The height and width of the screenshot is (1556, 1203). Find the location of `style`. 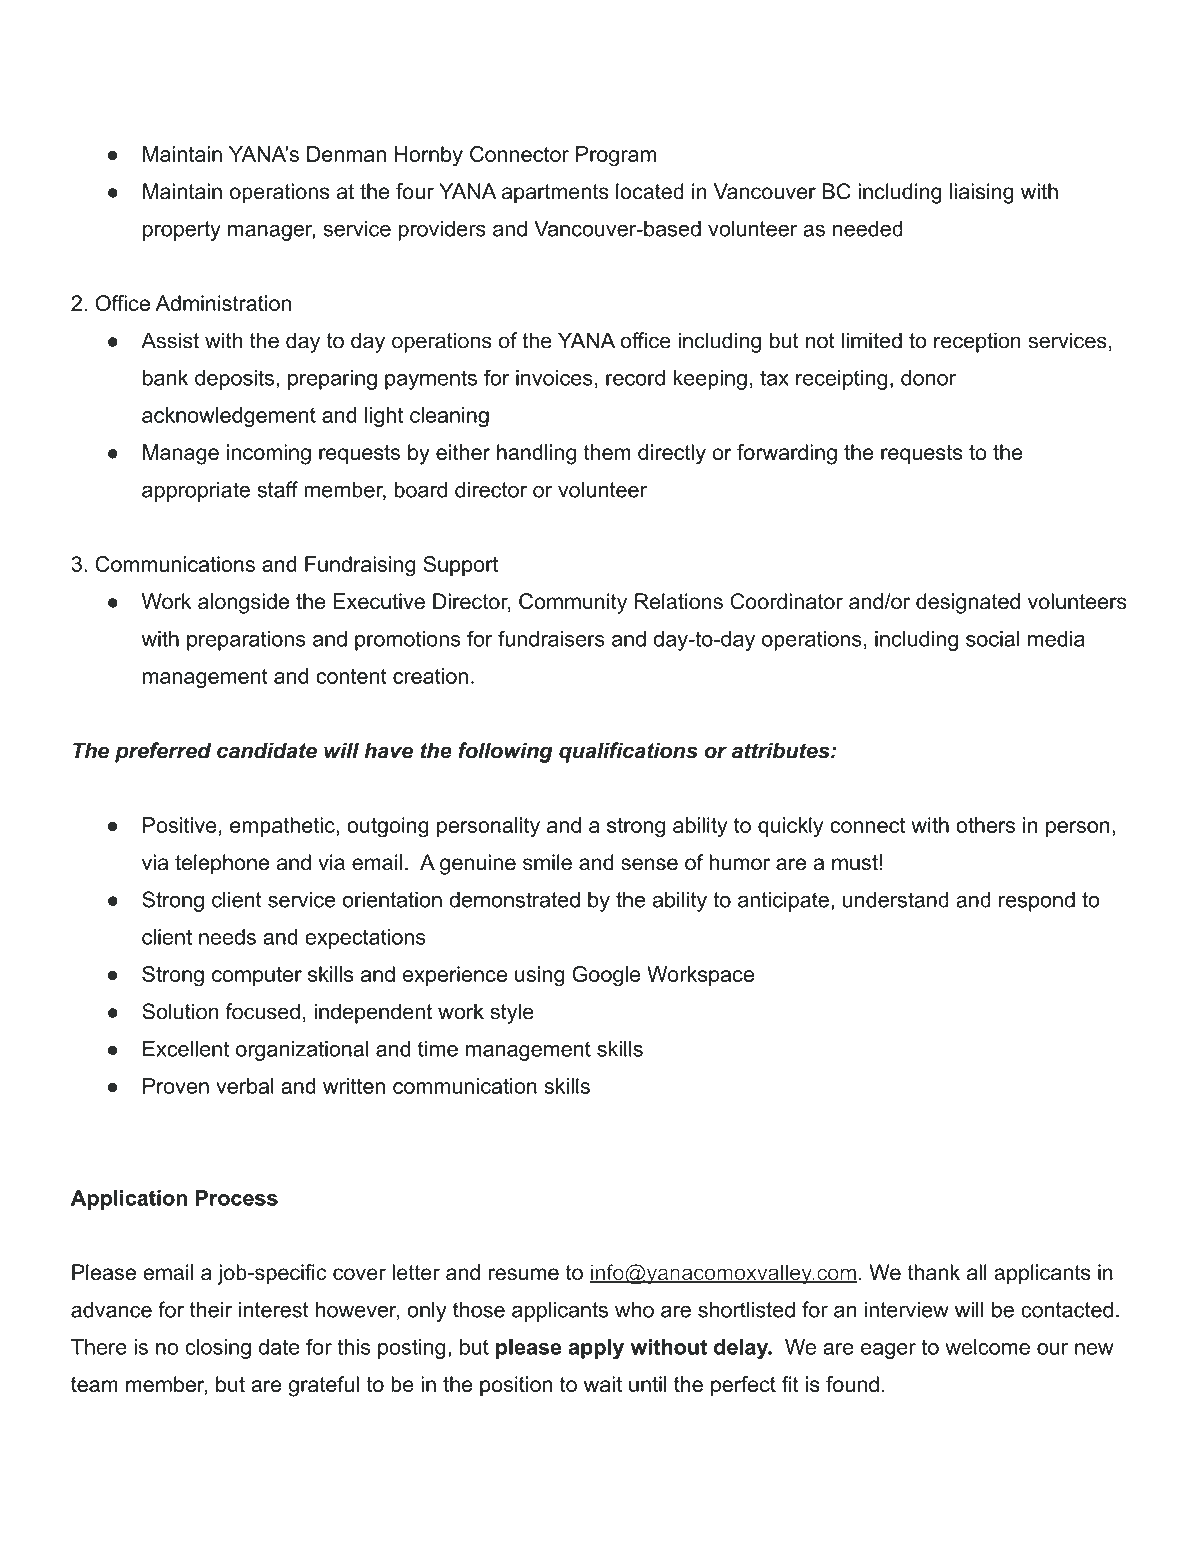

style is located at coordinates (512, 1013).
